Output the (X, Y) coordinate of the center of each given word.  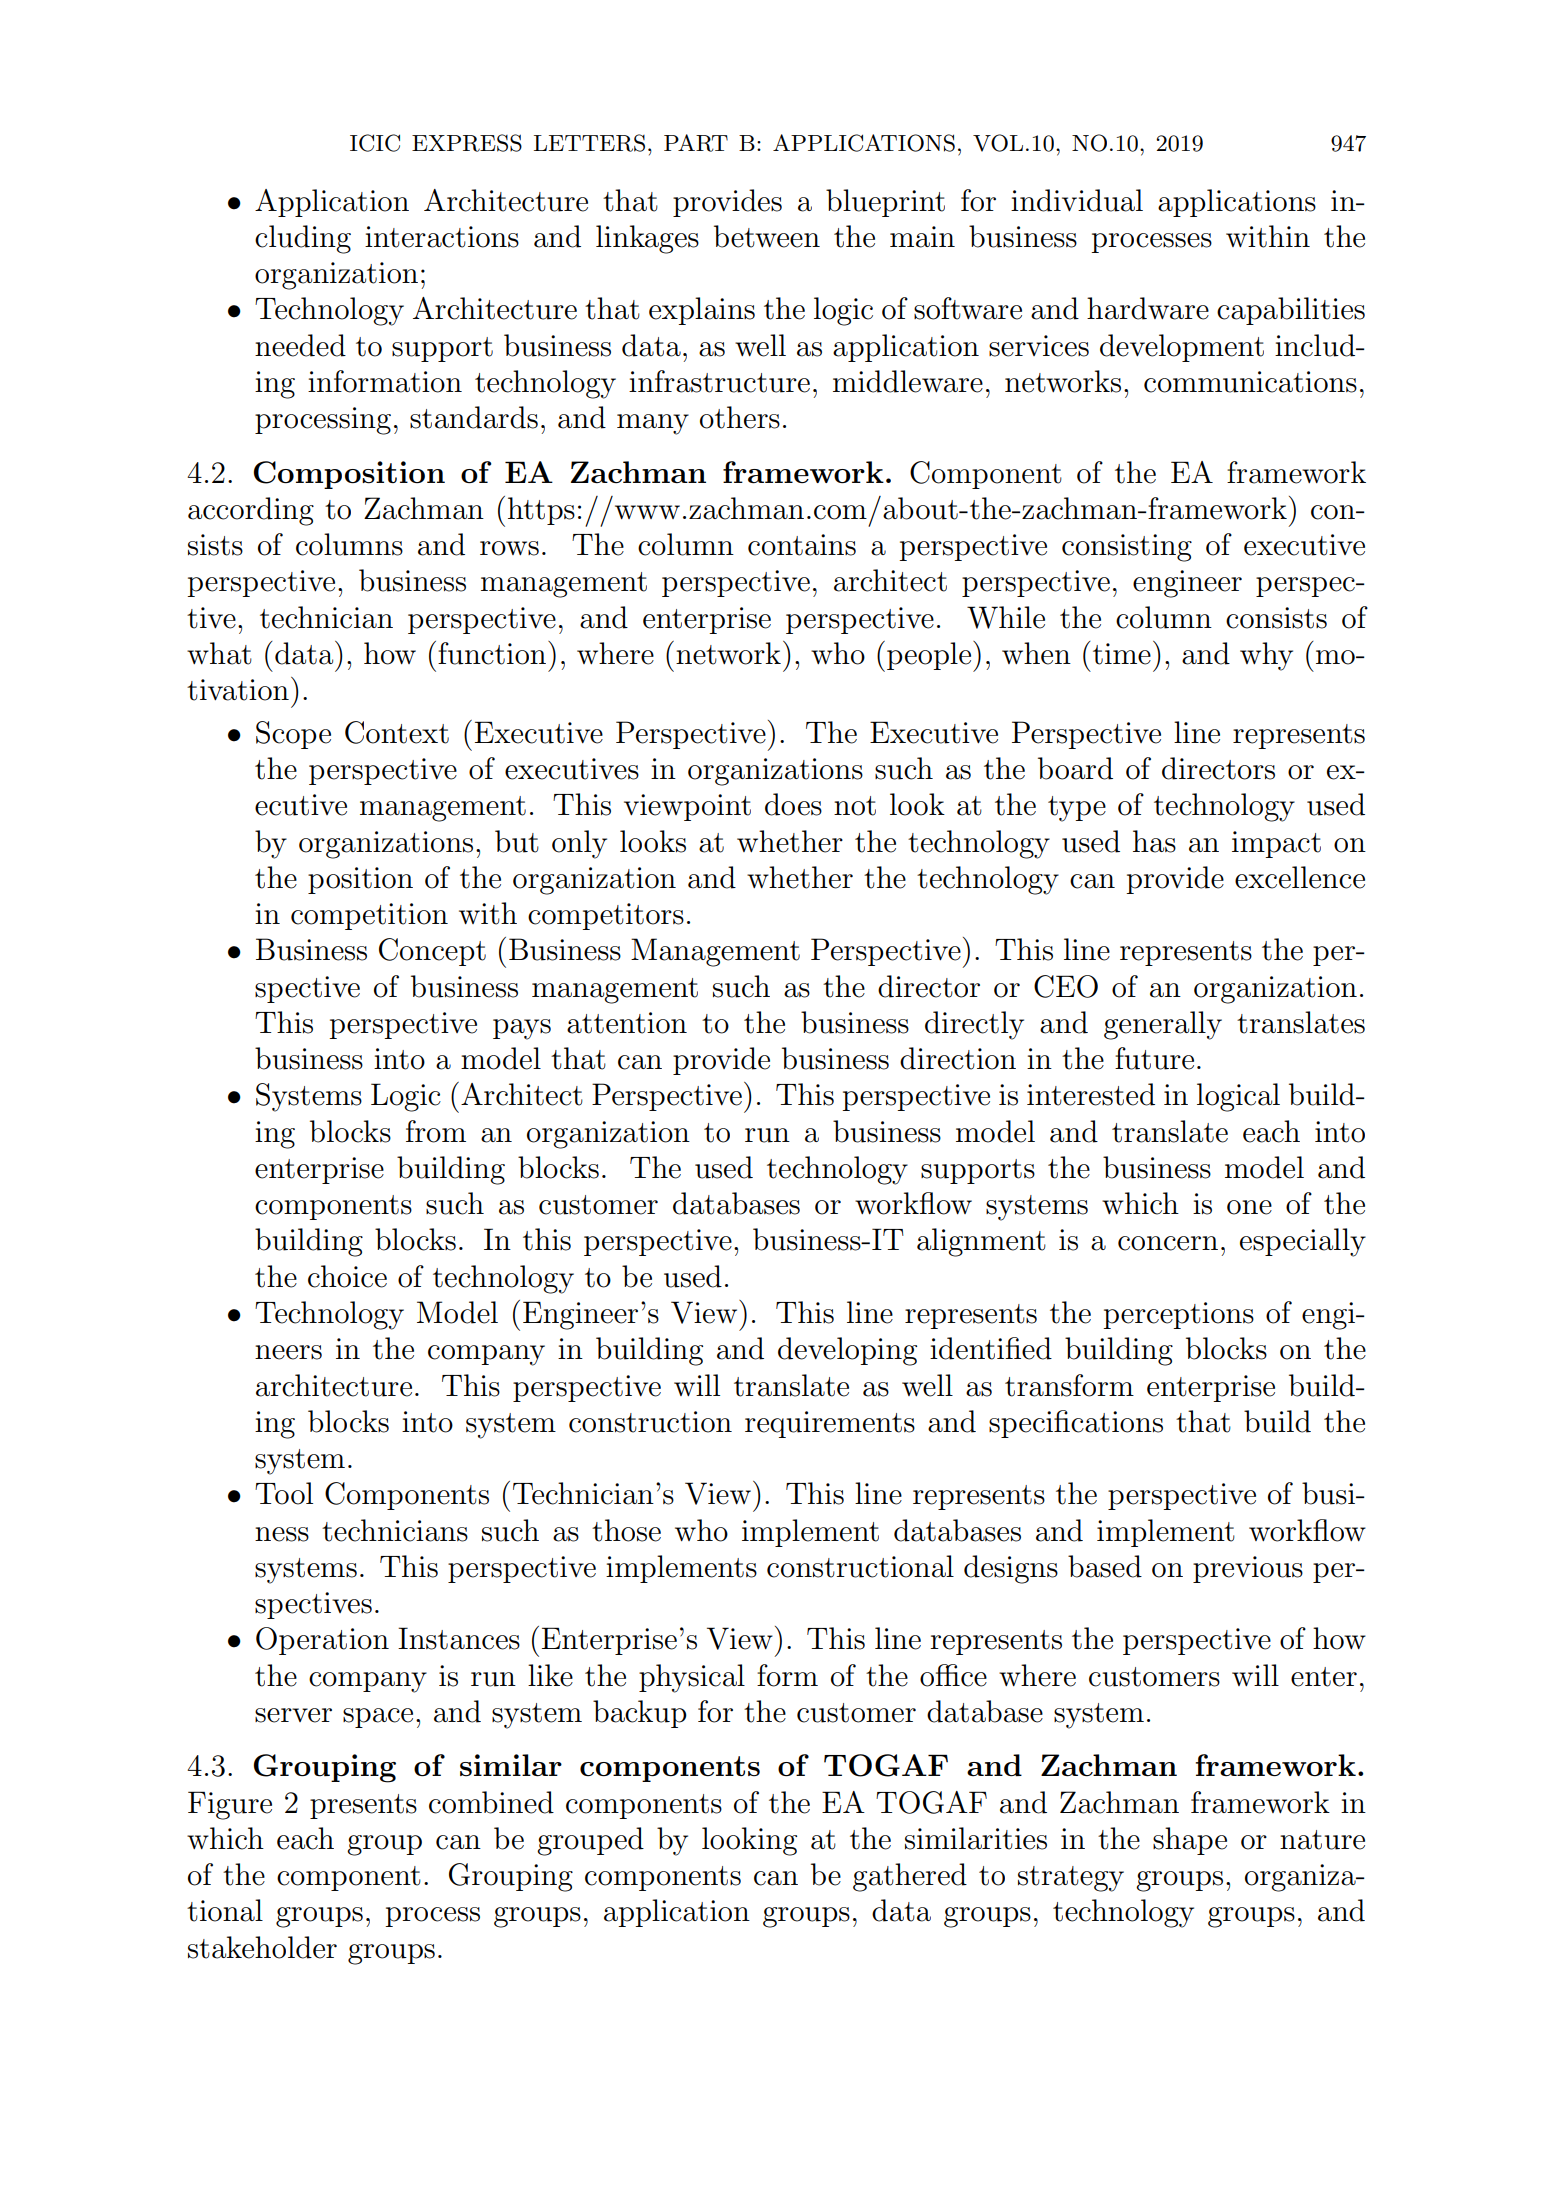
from (436, 1131)
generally (1163, 1025)
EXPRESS (467, 143)
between (767, 236)
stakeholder (262, 1947)
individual (1077, 200)
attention (627, 1023)
